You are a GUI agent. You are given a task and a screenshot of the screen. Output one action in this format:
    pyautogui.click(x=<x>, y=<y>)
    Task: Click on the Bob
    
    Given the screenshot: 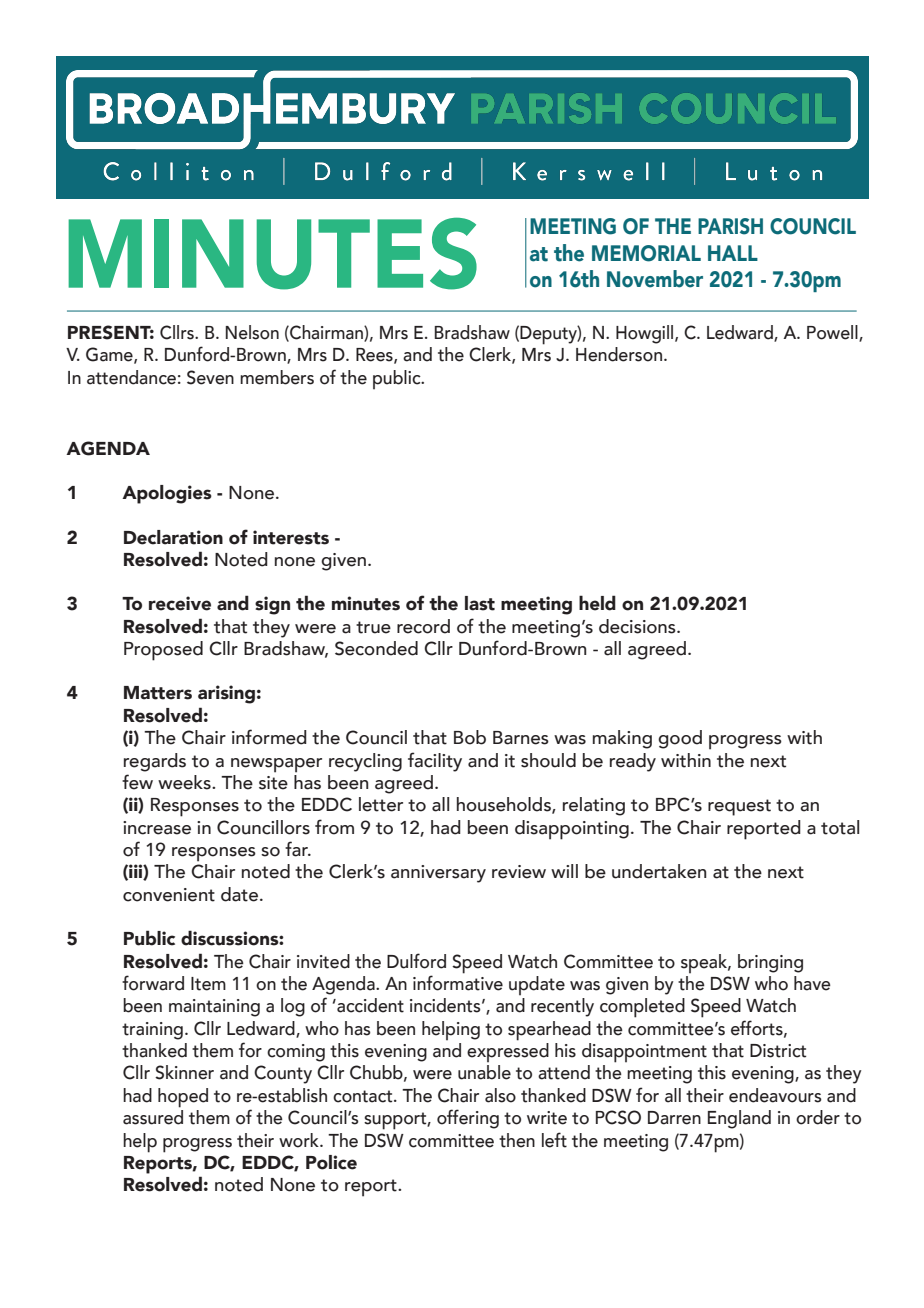 What is the action you would take?
    pyautogui.click(x=470, y=737)
